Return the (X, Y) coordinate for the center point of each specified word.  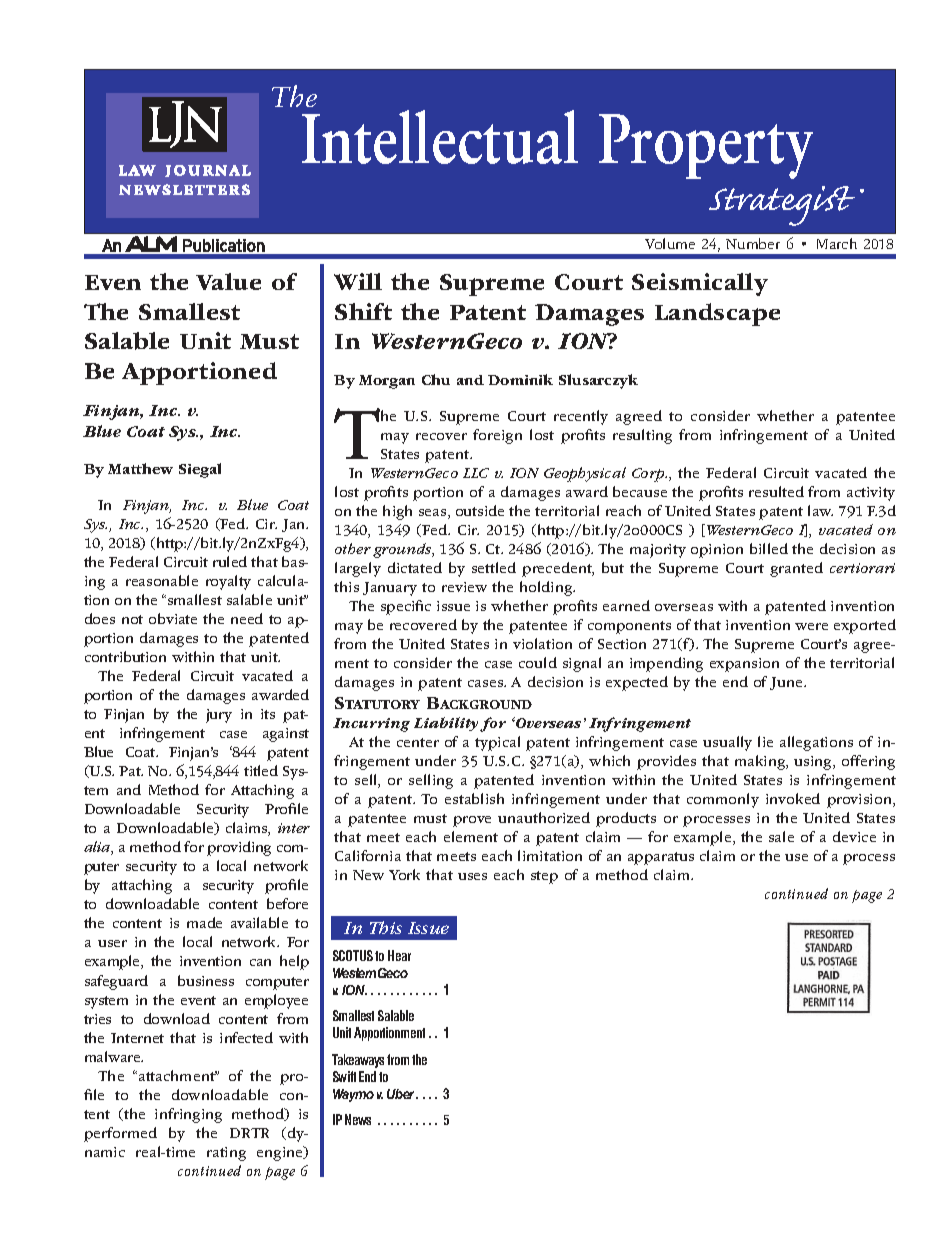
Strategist (782, 206)
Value (228, 281)
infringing (188, 1115)
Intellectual (440, 137)
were (811, 626)
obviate (173, 618)
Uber (402, 1094)
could (538, 662)
